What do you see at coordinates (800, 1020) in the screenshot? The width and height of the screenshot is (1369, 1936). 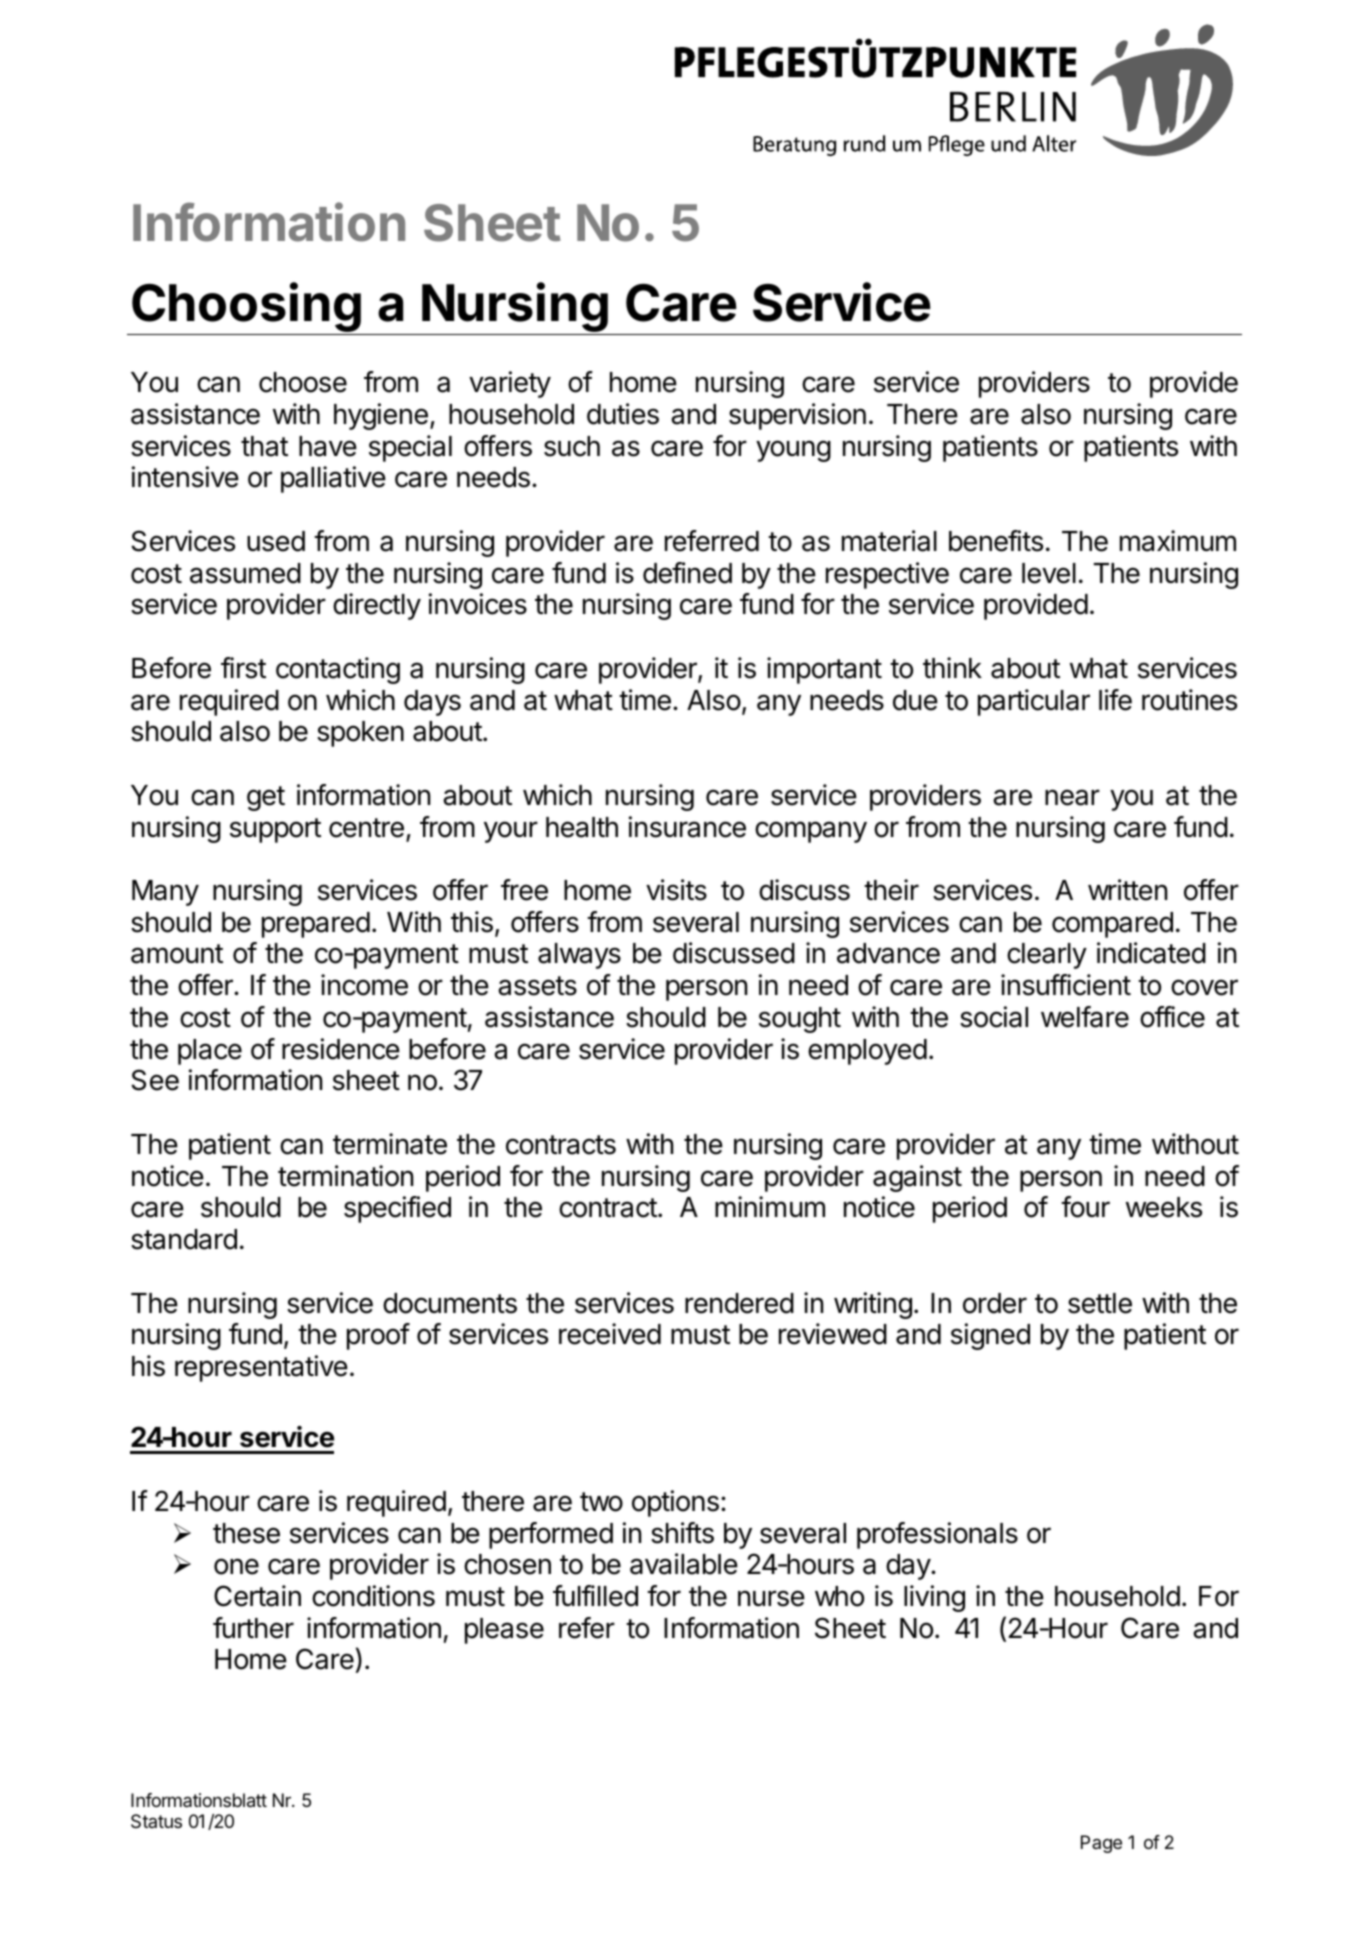 I see `sought` at bounding box center [800, 1020].
